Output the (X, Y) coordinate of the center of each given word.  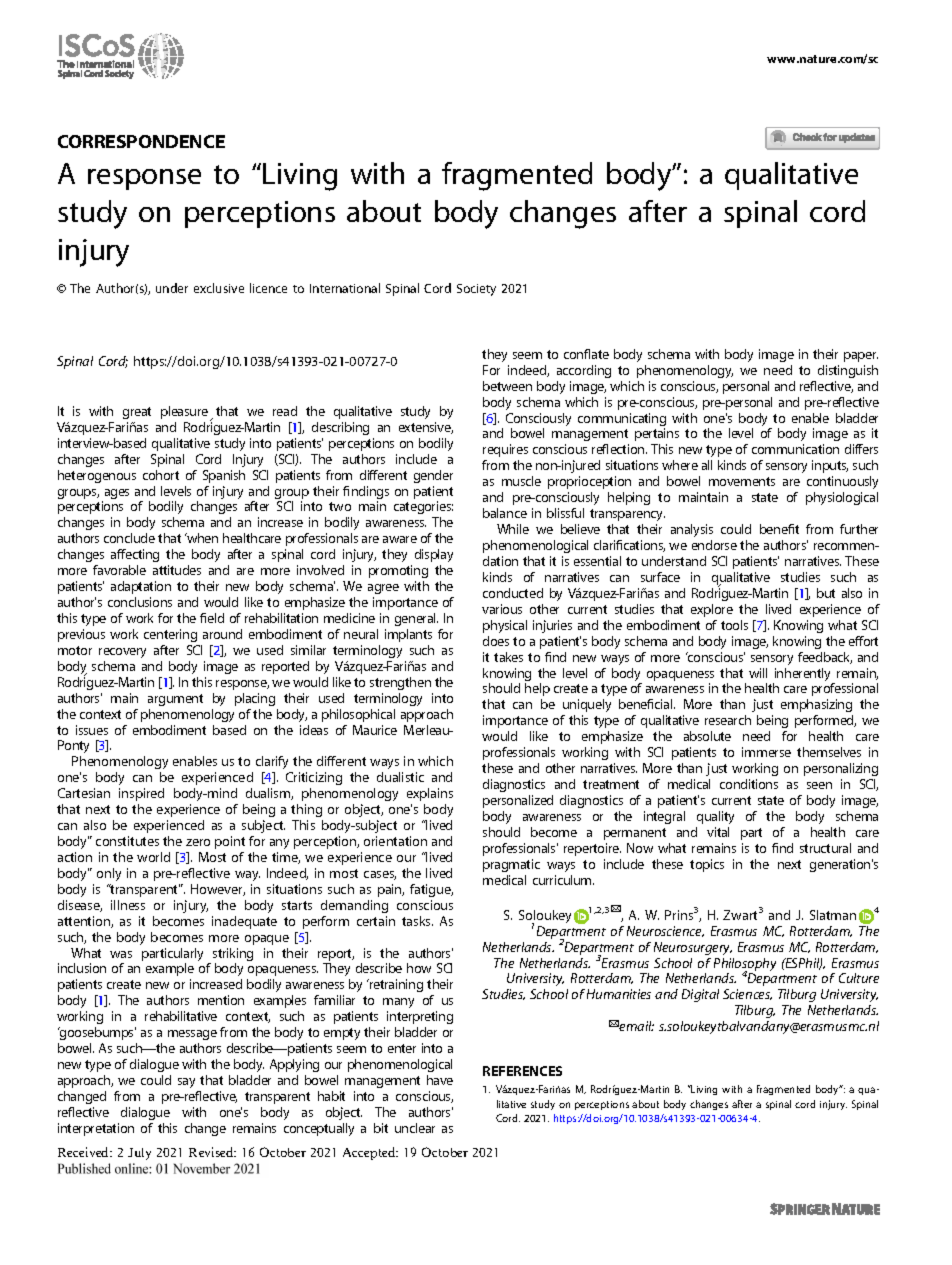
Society (476, 290)
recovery (122, 653)
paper (861, 357)
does (496, 641)
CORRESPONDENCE (141, 141)
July (139, 1154)
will (758, 673)
